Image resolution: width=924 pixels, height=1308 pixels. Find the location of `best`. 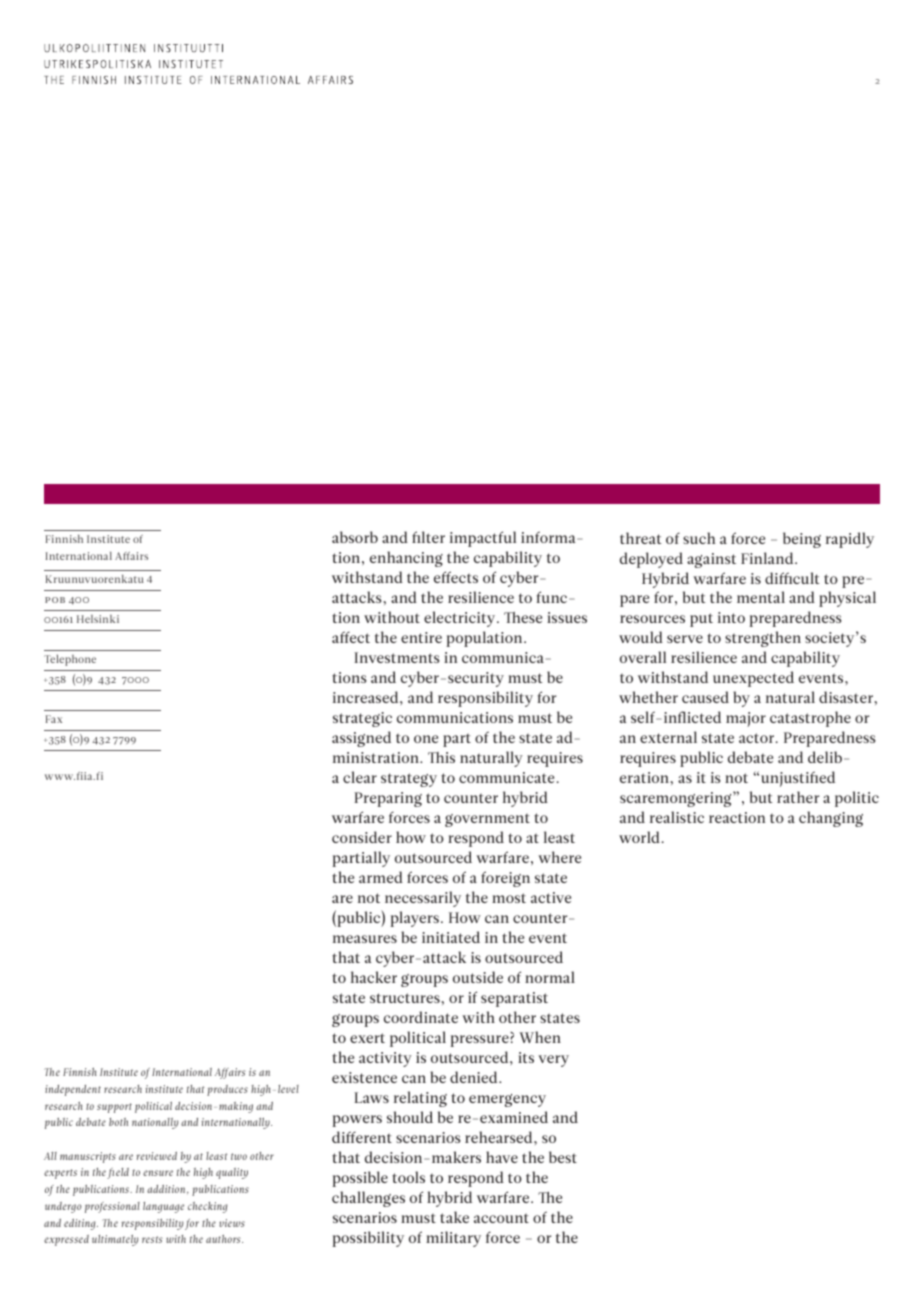

best is located at coordinates (563, 1157).
